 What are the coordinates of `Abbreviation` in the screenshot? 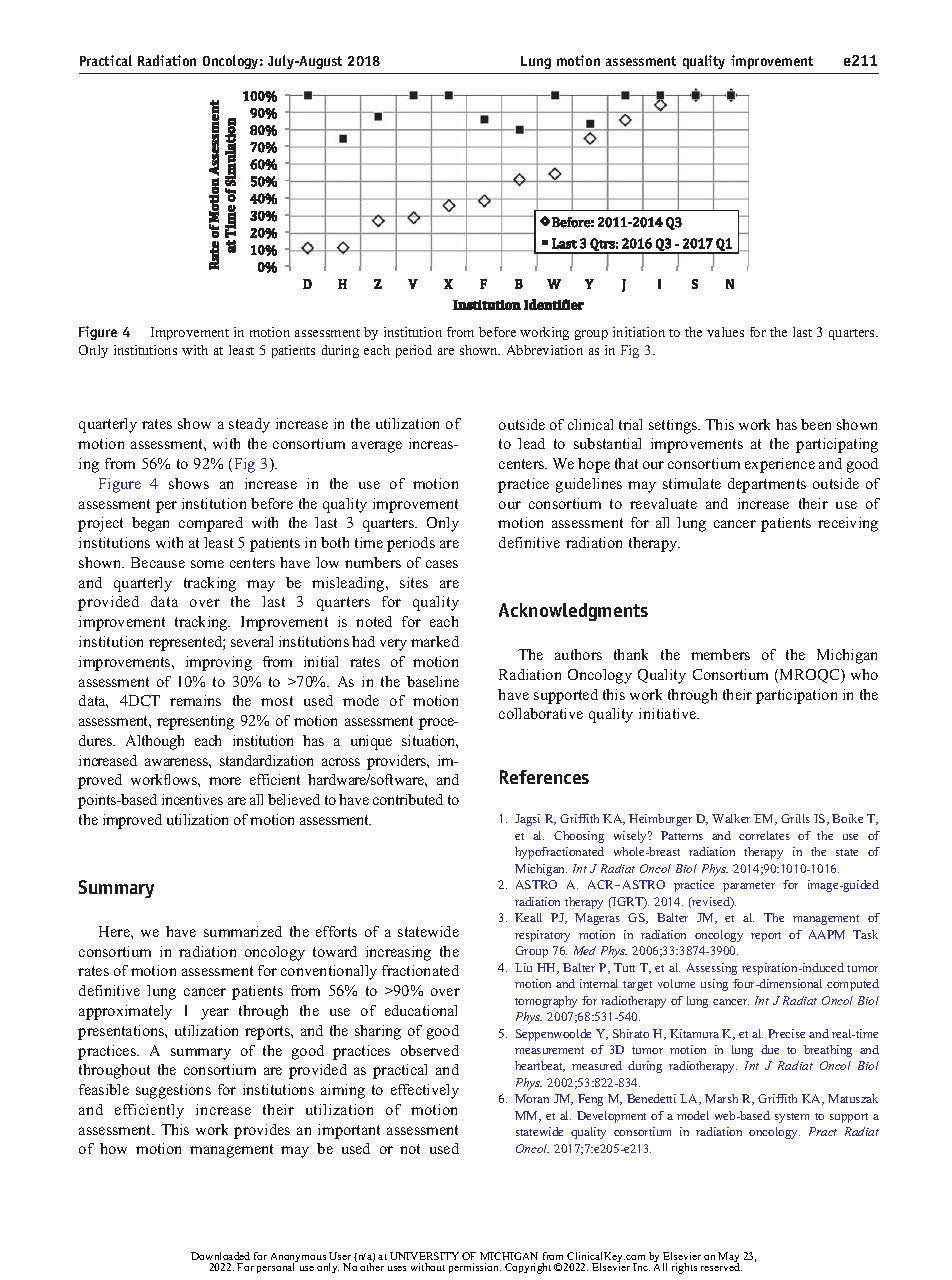 It's located at (545, 350).
